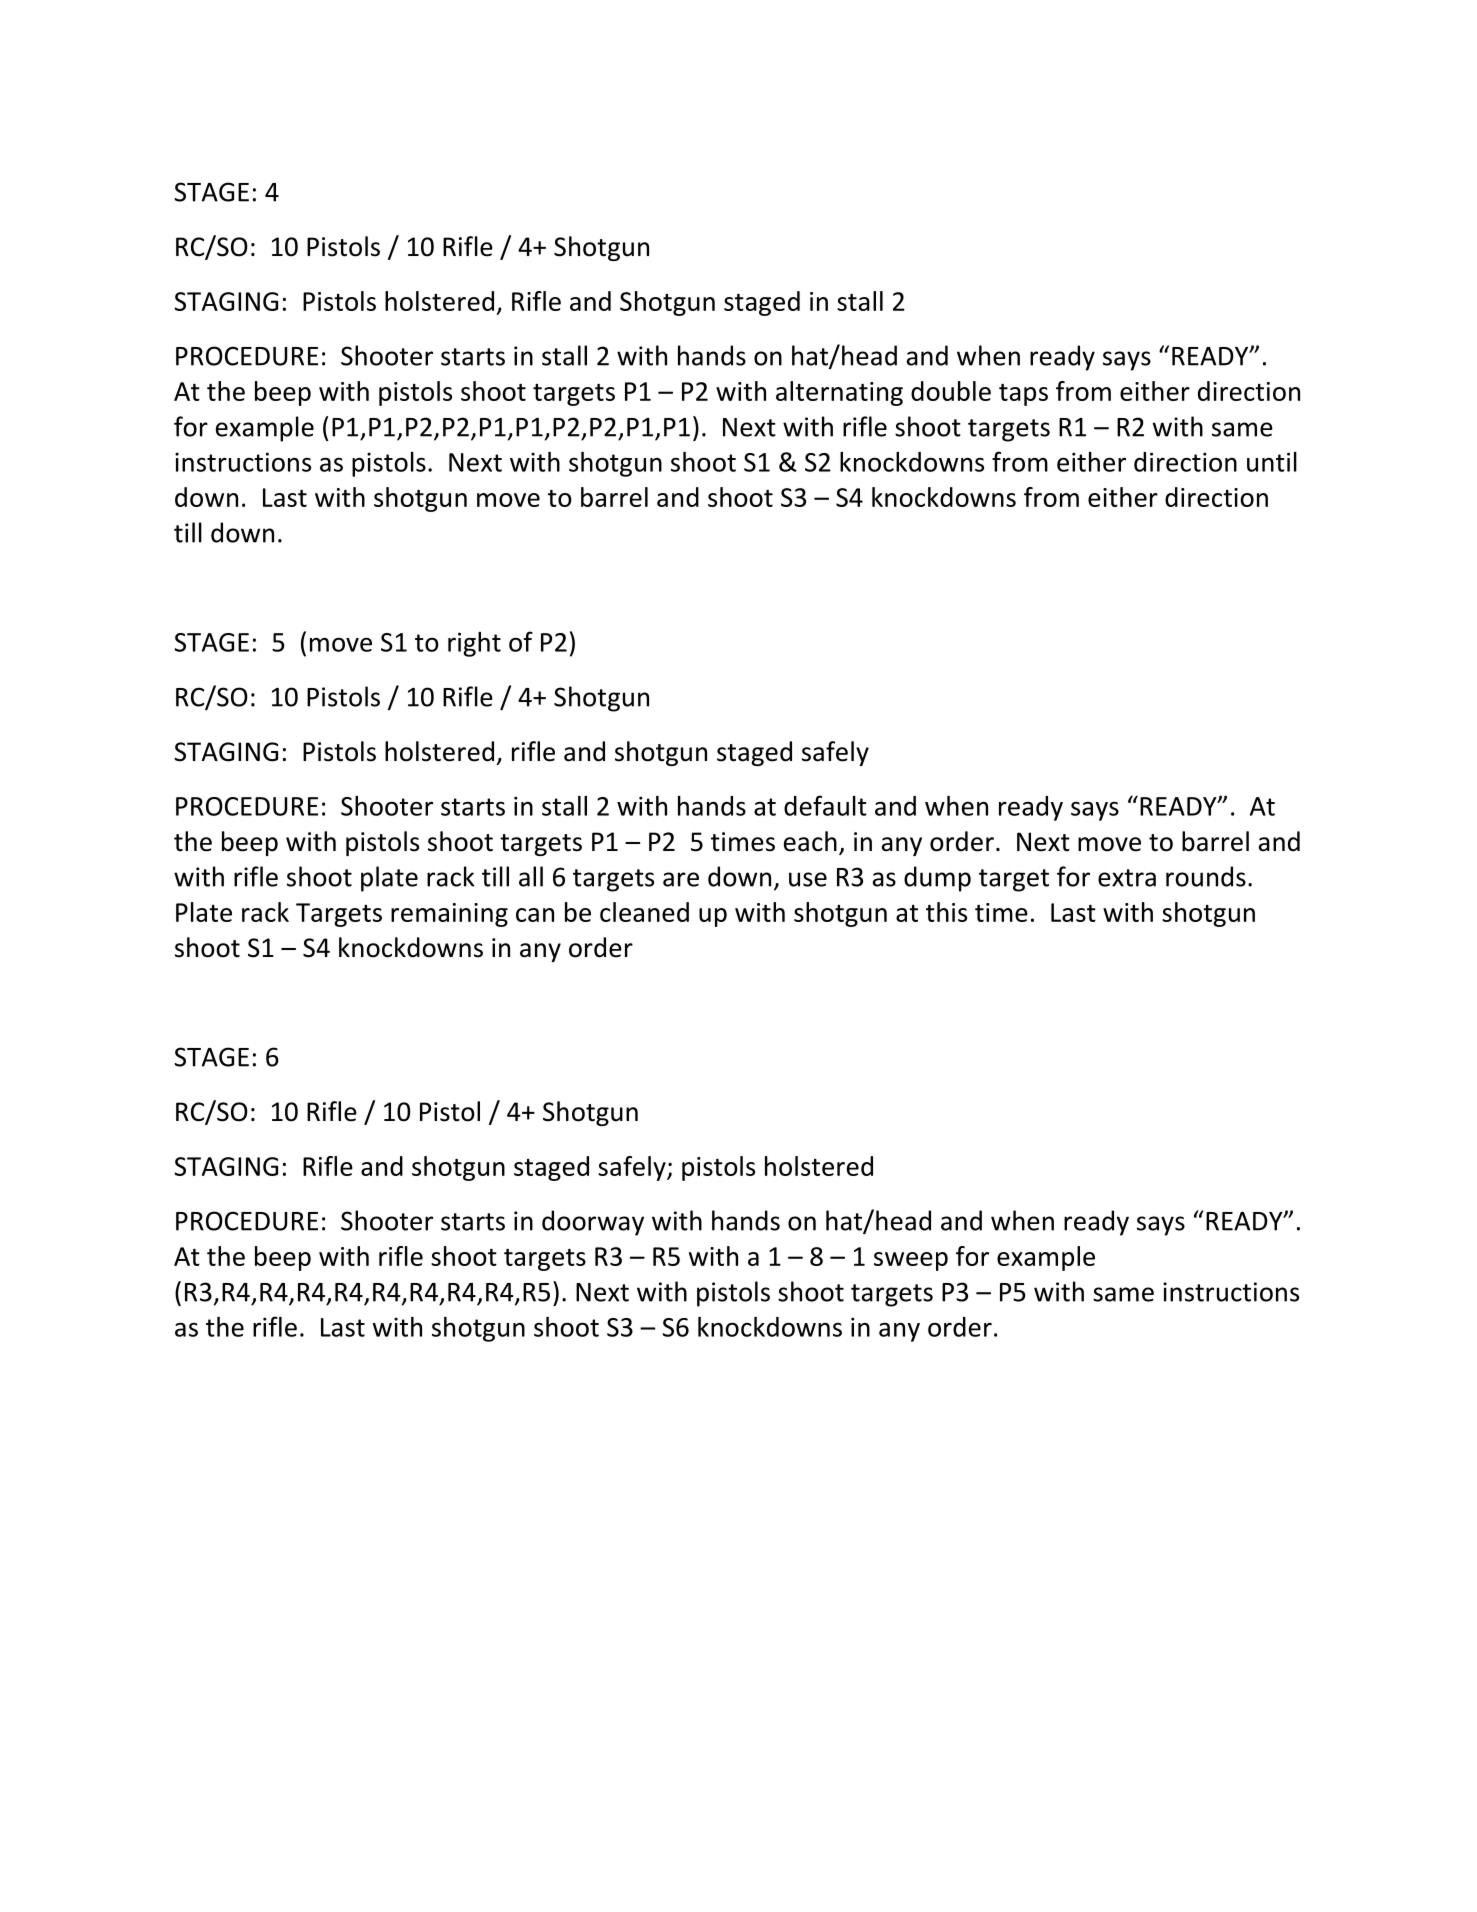 Image resolution: width=1477 pixels, height=1912 pixels. I want to click on rounds, so click(1206, 876).
